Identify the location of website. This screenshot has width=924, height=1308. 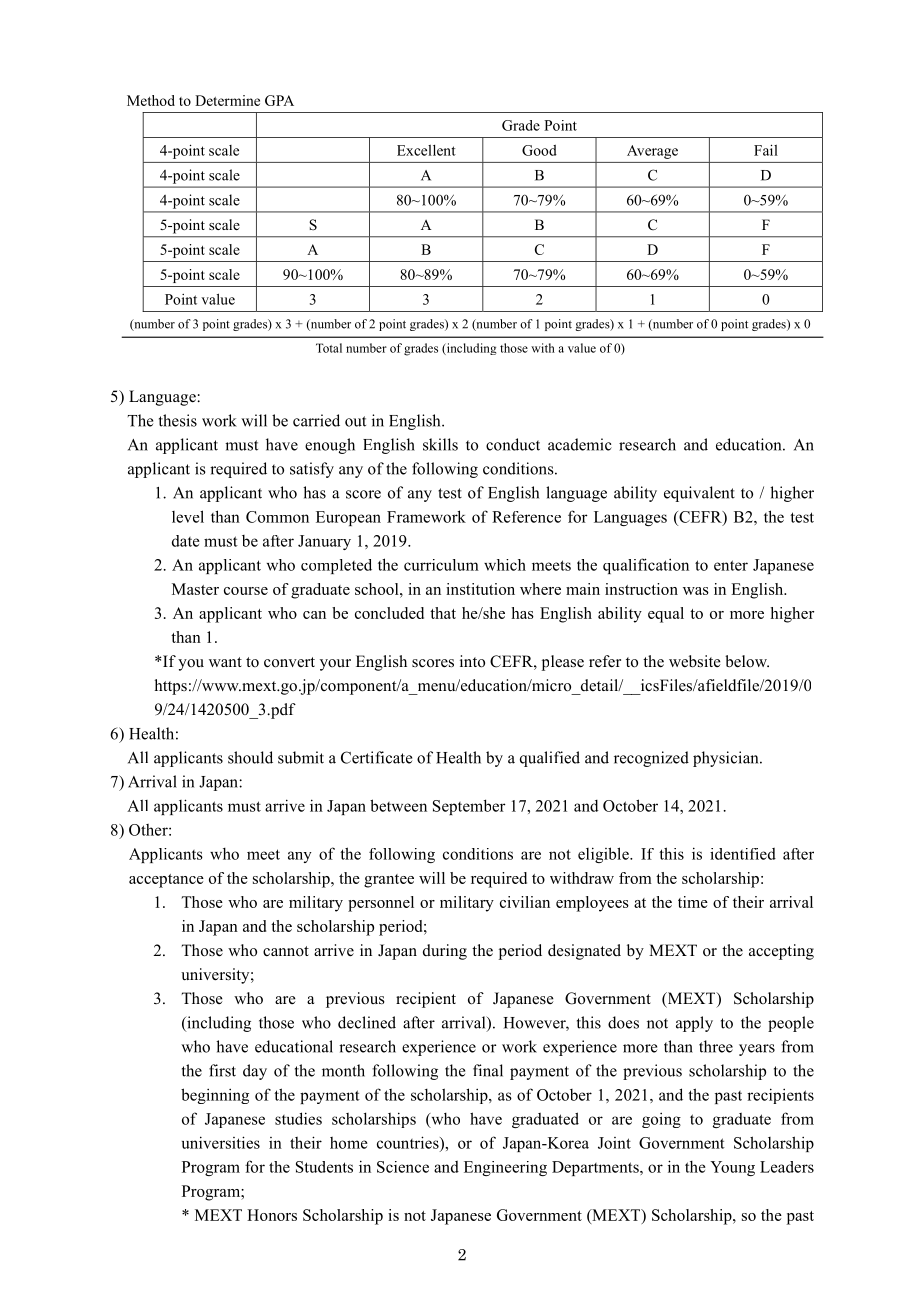
(695, 661).
